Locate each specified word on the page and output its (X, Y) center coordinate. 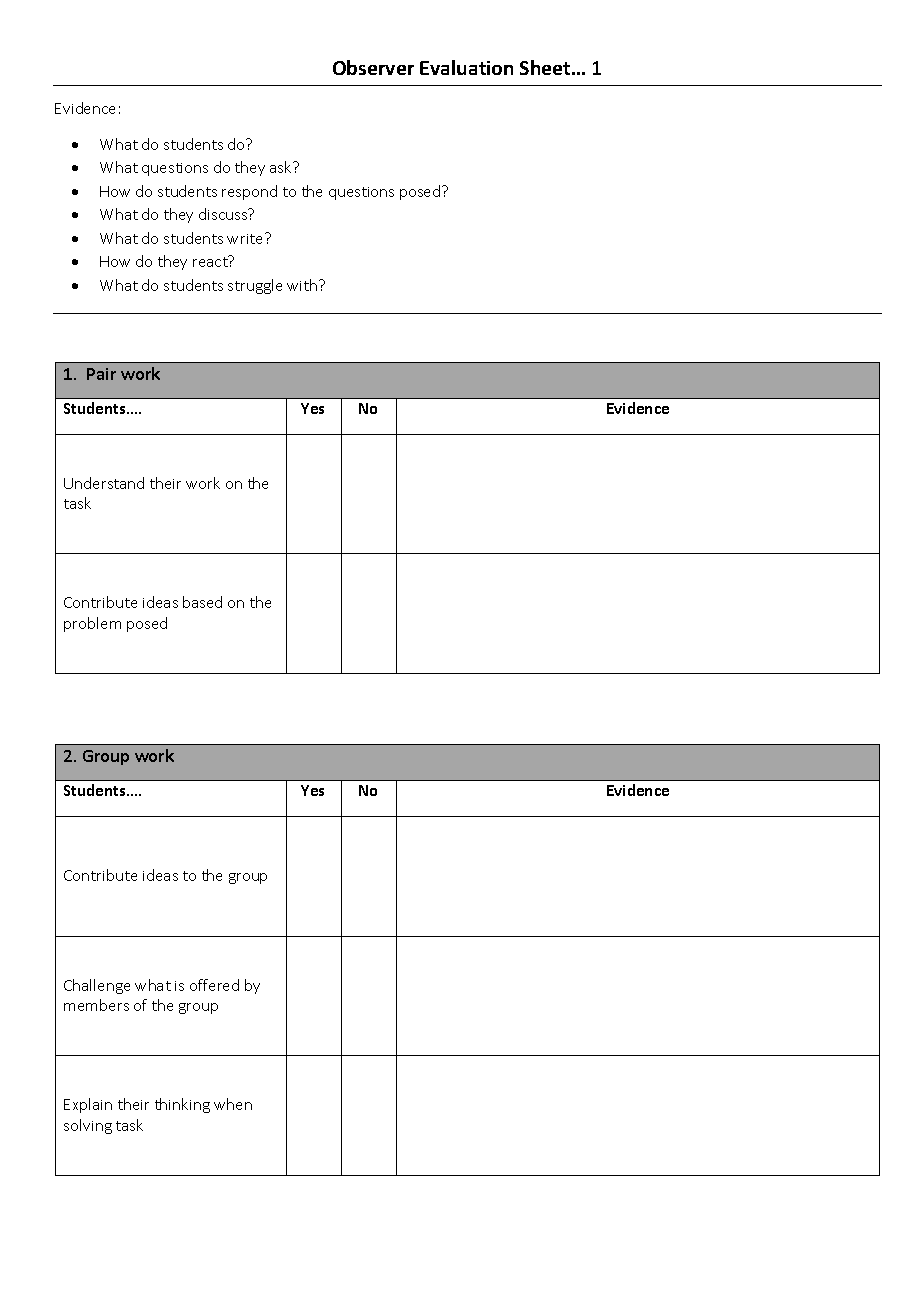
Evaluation (466, 67)
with (303, 285)
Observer (373, 67)
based (202, 602)
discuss (224, 214)
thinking (182, 1105)
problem (92, 624)
